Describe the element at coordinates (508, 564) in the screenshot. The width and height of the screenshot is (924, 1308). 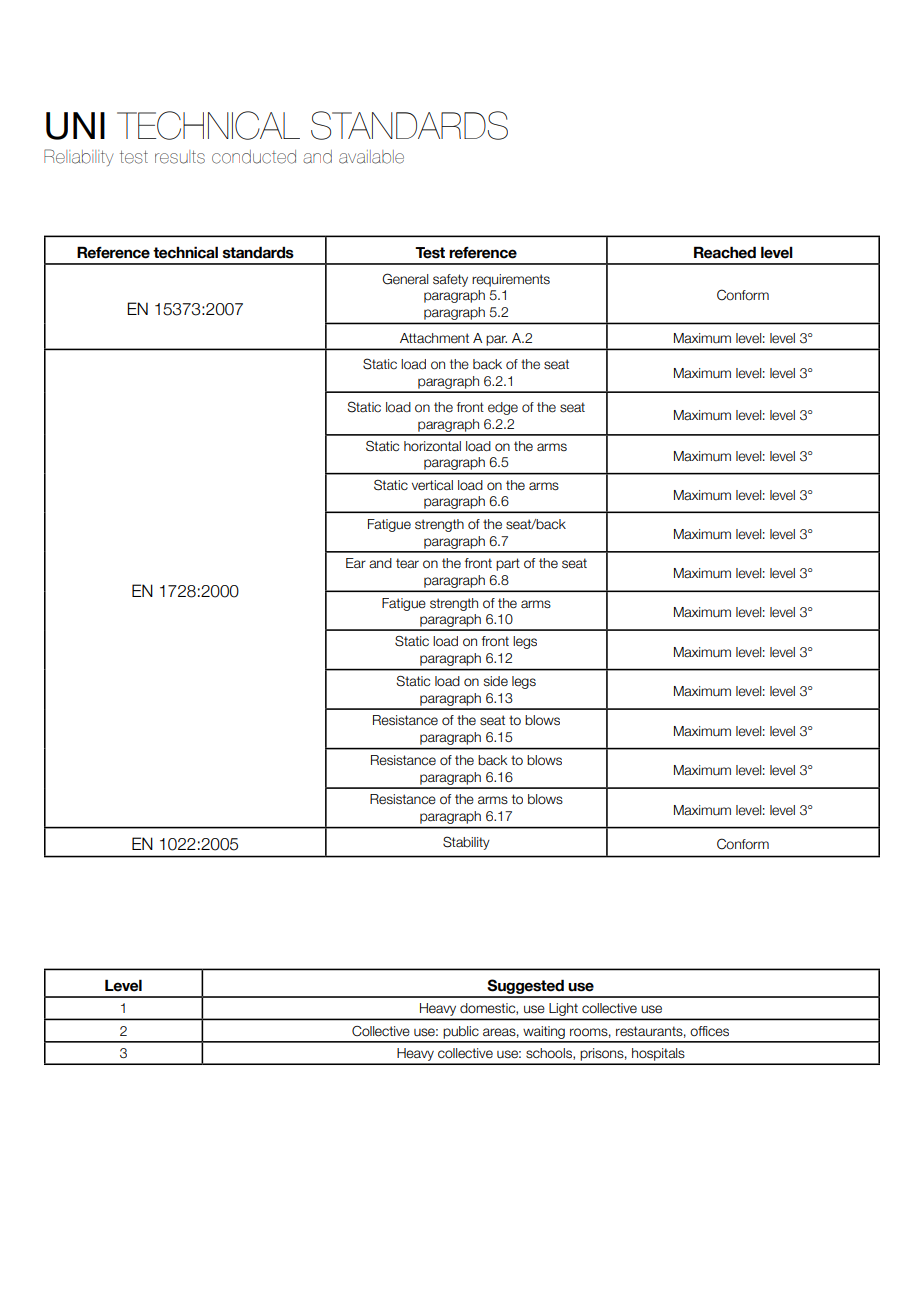
I see `part` at that location.
